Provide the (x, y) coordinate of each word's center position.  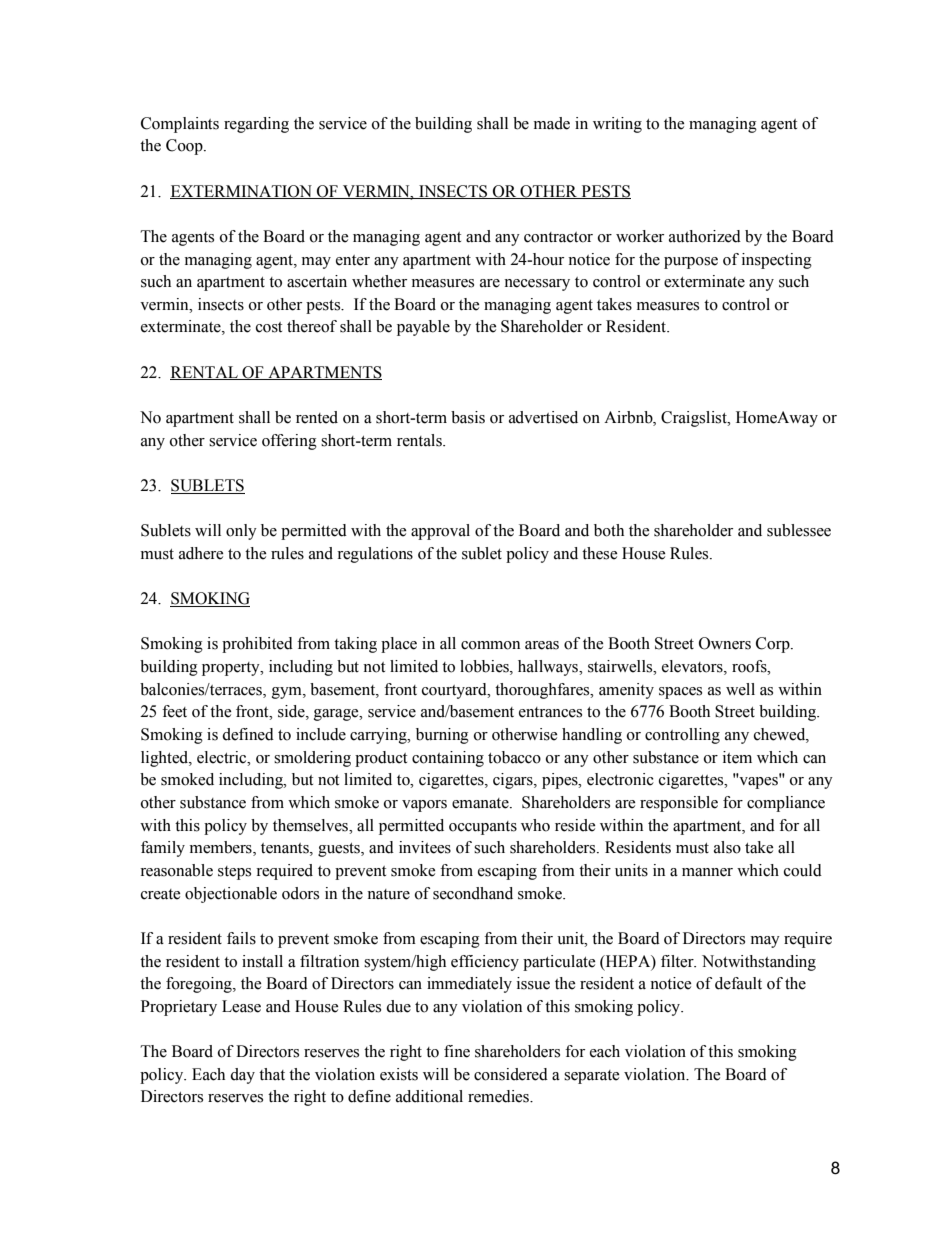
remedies (499, 1096)
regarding (256, 125)
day (242, 1076)
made (552, 123)
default (738, 983)
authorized (705, 236)
